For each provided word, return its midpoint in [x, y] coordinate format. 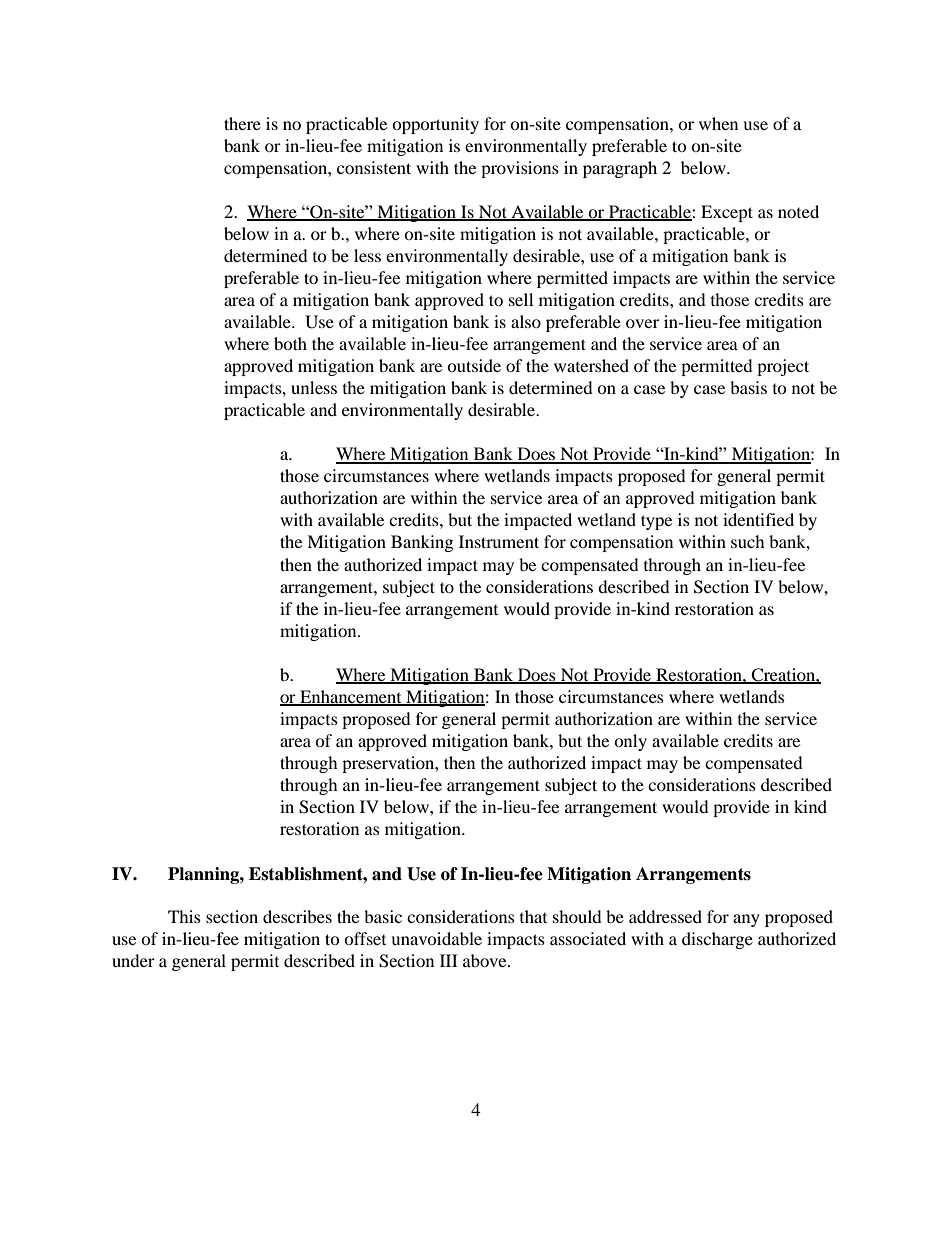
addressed [665, 916]
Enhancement [351, 697]
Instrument [499, 541]
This [184, 916]
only [630, 742]
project [783, 367]
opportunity [435, 125]
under [133, 960]
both [290, 343]
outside [474, 365]
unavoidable [436, 938]
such [748, 541]
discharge [717, 940]
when [718, 123]
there [242, 123]
